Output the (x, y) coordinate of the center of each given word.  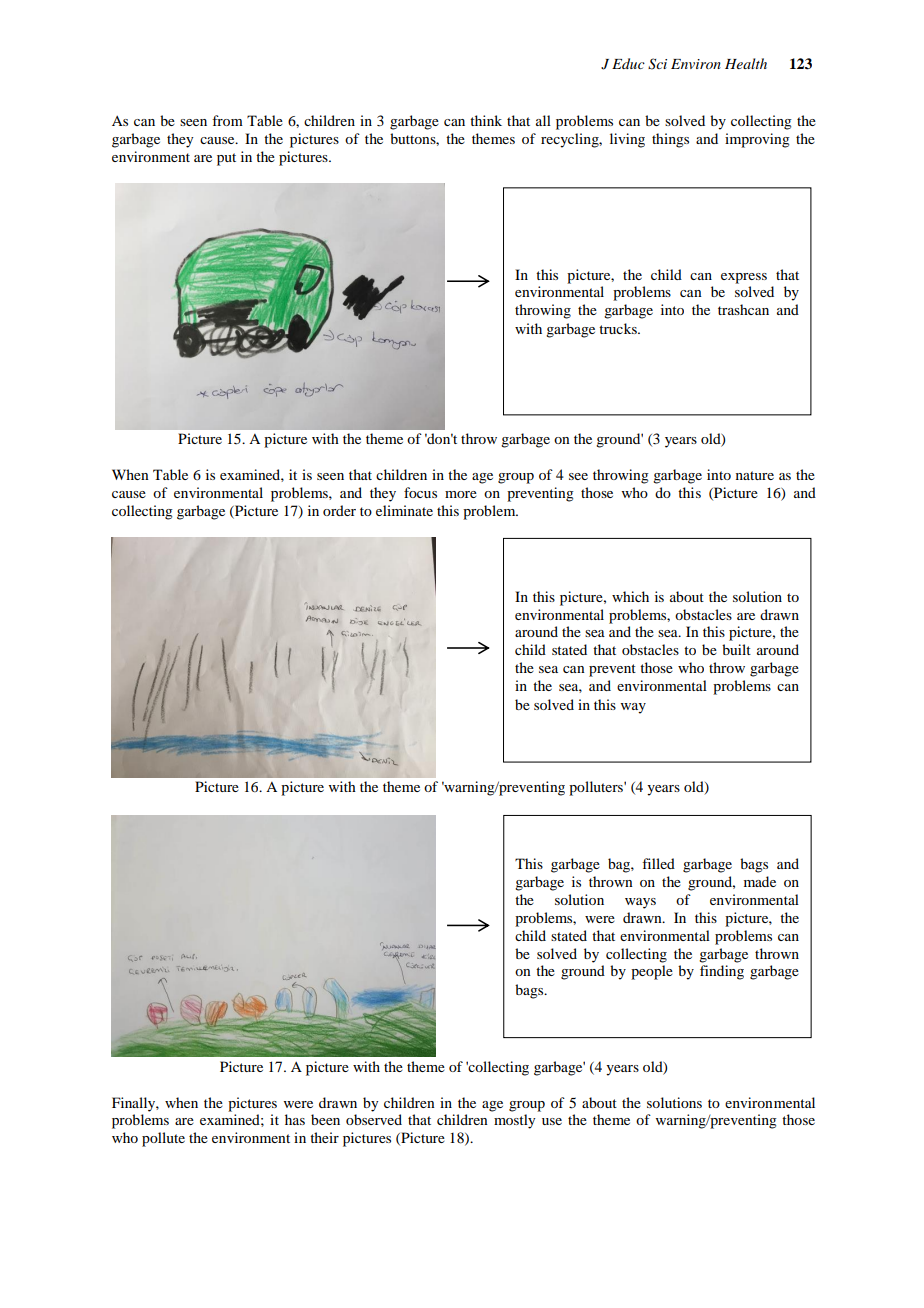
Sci (657, 64)
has (295, 1119)
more (461, 494)
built (736, 649)
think (486, 120)
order (339, 510)
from (227, 120)
